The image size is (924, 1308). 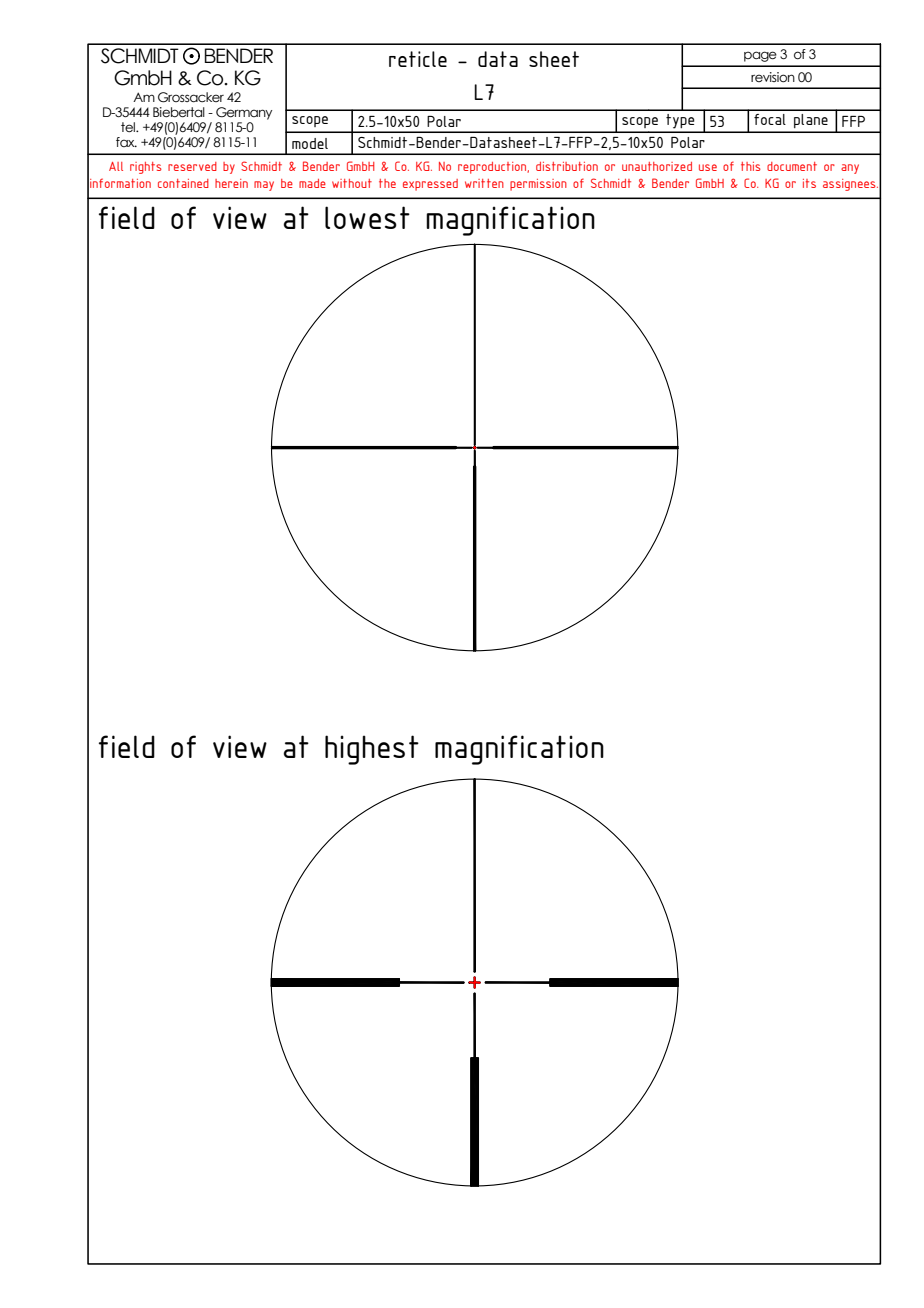 I want to click on highest, so click(x=372, y=750).
